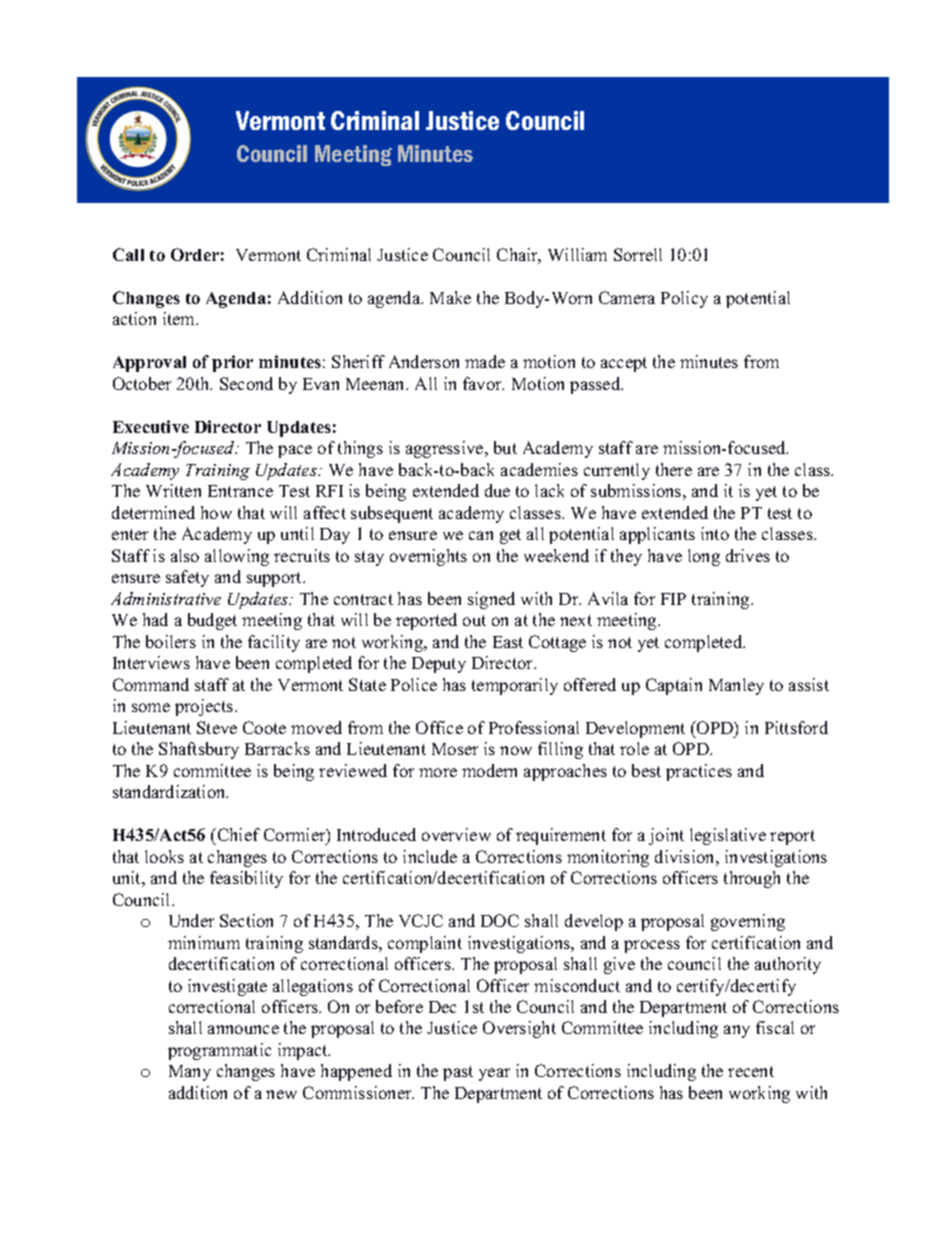 This screenshot has height=1233, width=952. What do you see at coordinates (439, 665) in the screenshot?
I see `Deputy` at bounding box center [439, 665].
